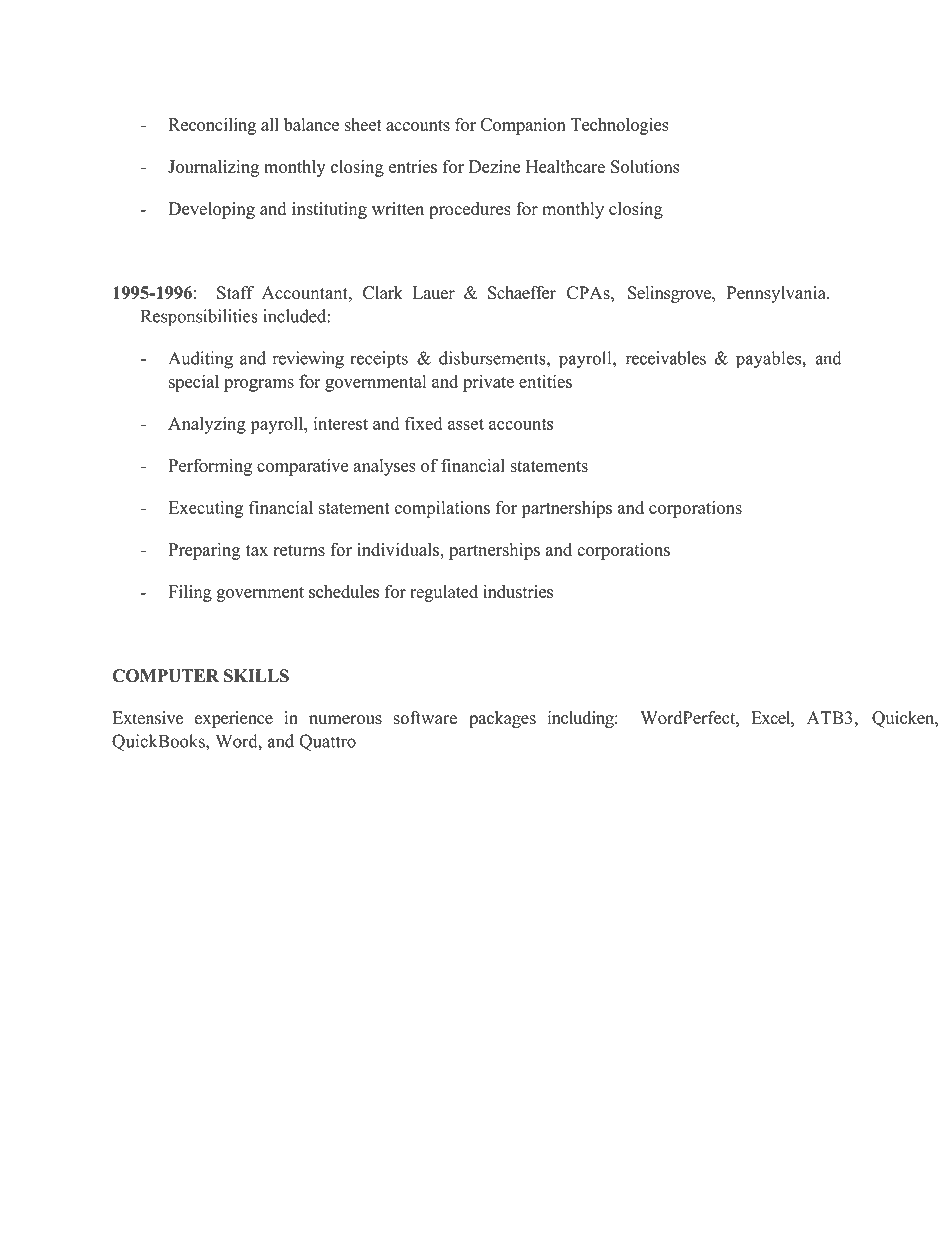  Describe the element at coordinates (413, 166) in the screenshot. I see `entries` at that location.
